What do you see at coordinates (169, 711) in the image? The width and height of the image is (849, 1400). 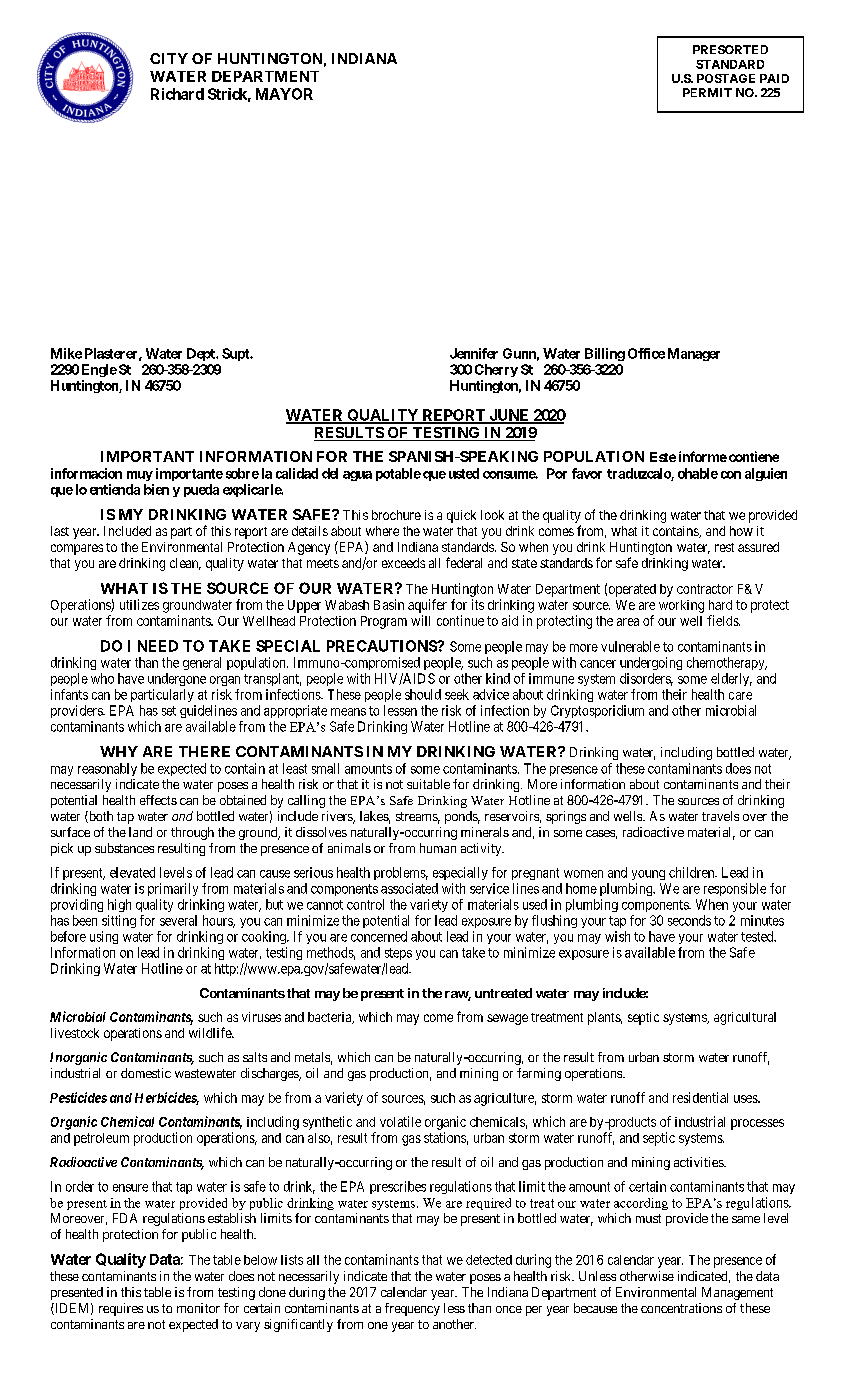 I see `set` at bounding box center [169, 711].
